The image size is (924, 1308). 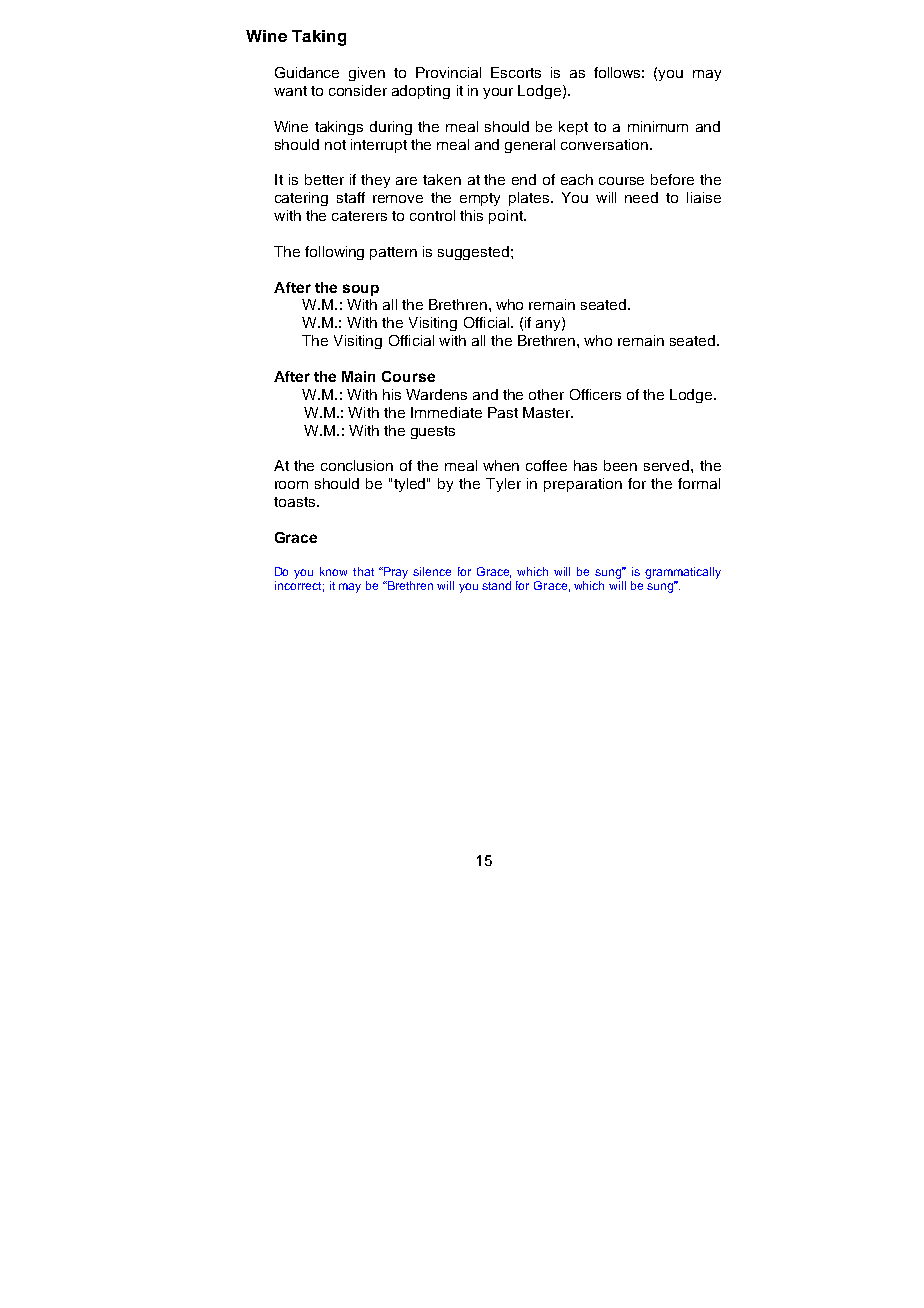 What do you see at coordinates (334, 253) in the screenshot?
I see `following` at bounding box center [334, 253].
